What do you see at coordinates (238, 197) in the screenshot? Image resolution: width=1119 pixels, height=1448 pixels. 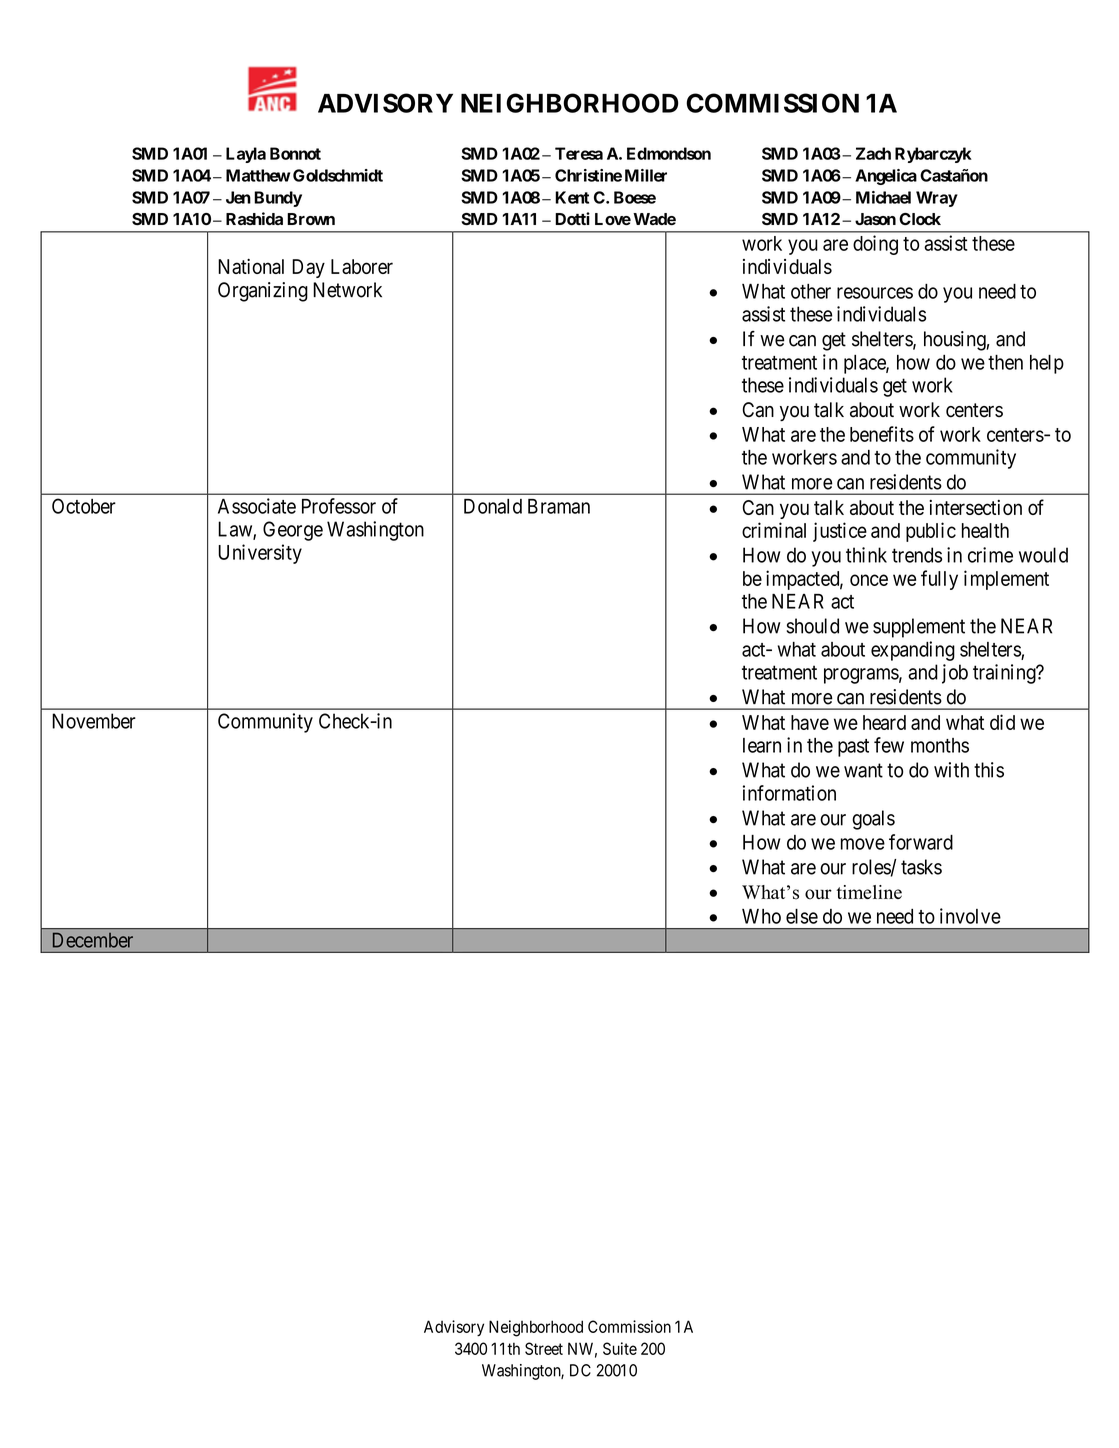 I see `Jen` at bounding box center [238, 197].
